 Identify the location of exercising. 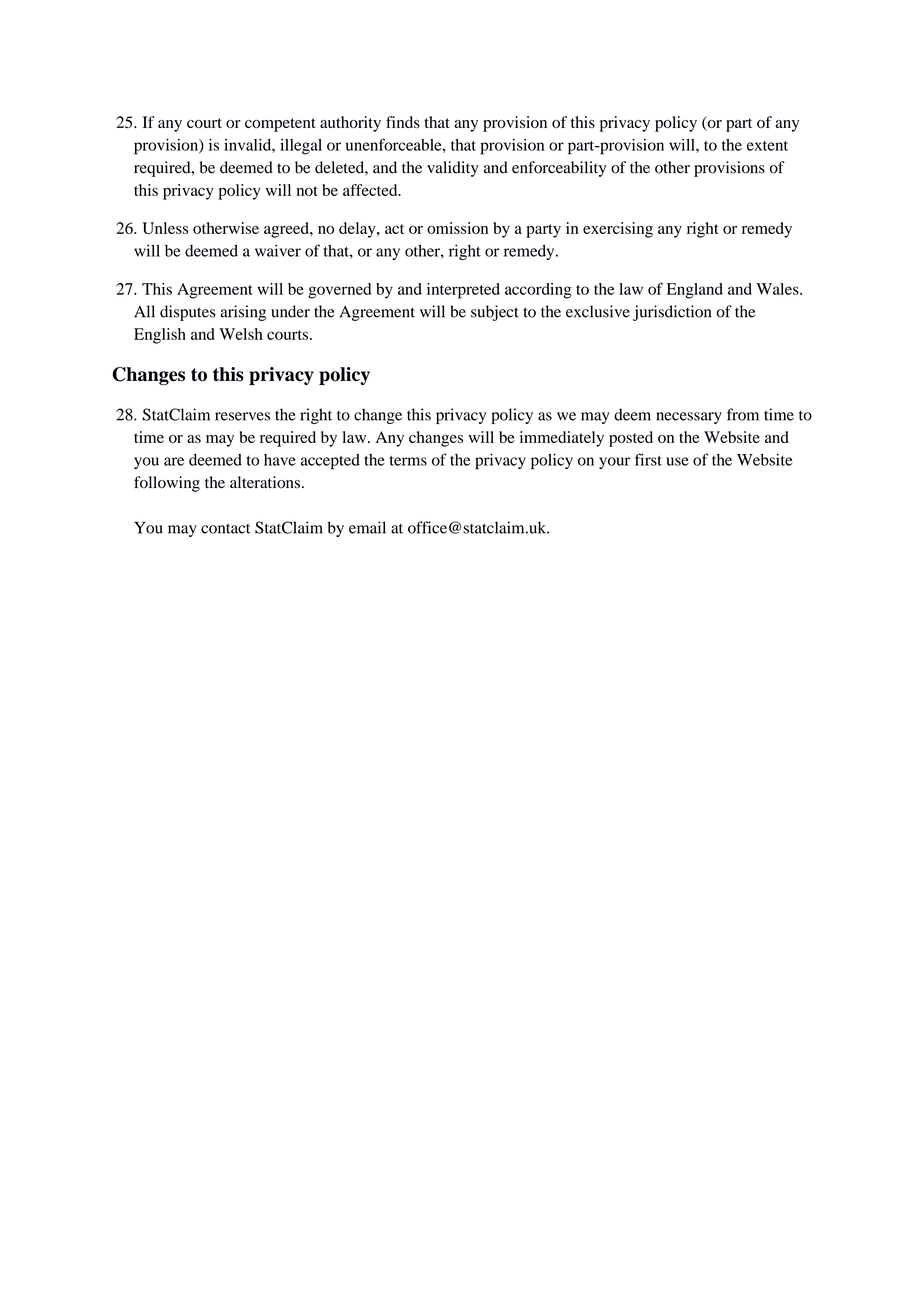
(618, 230).
